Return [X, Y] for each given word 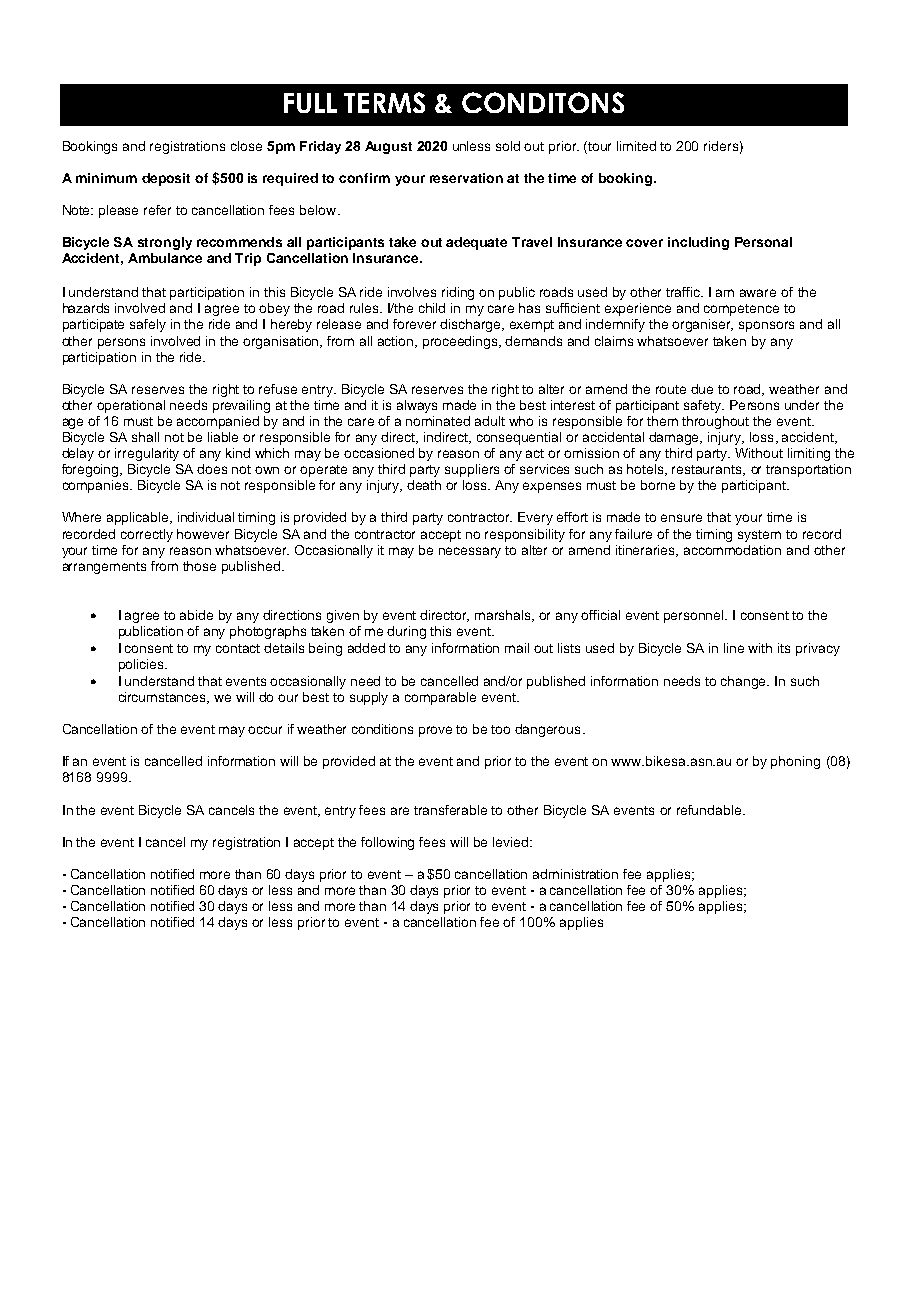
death [424, 485]
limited [636, 146]
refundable [710, 810]
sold [508, 146]
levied [512, 842]
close [246, 146]
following [387, 843]
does [212, 469]
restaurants [708, 470]
